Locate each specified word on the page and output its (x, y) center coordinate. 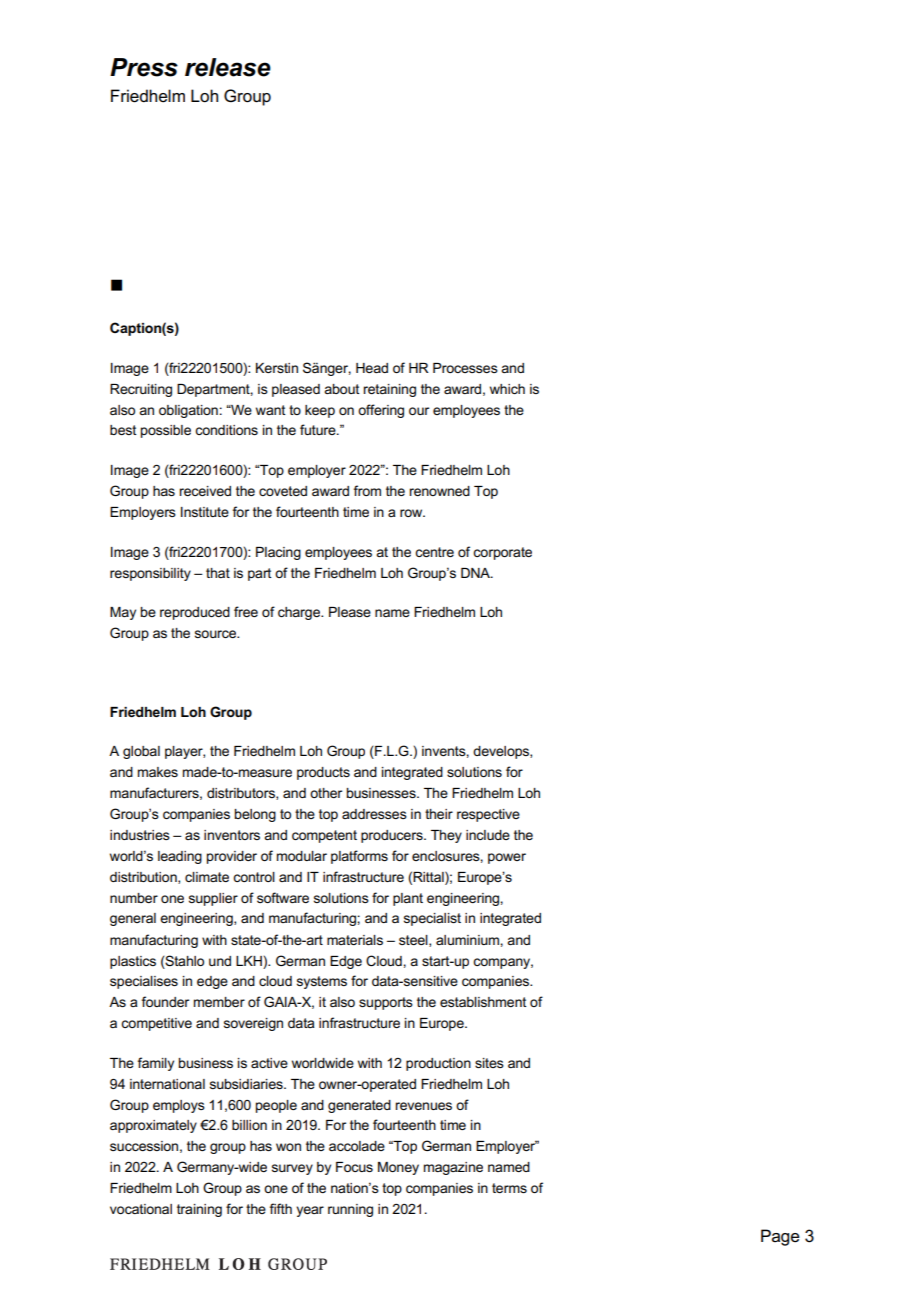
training (199, 1210)
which (507, 389)
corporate (502, 553)
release (228, 67)
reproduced (195, 613)
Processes (465, 368)
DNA (476, 573)
